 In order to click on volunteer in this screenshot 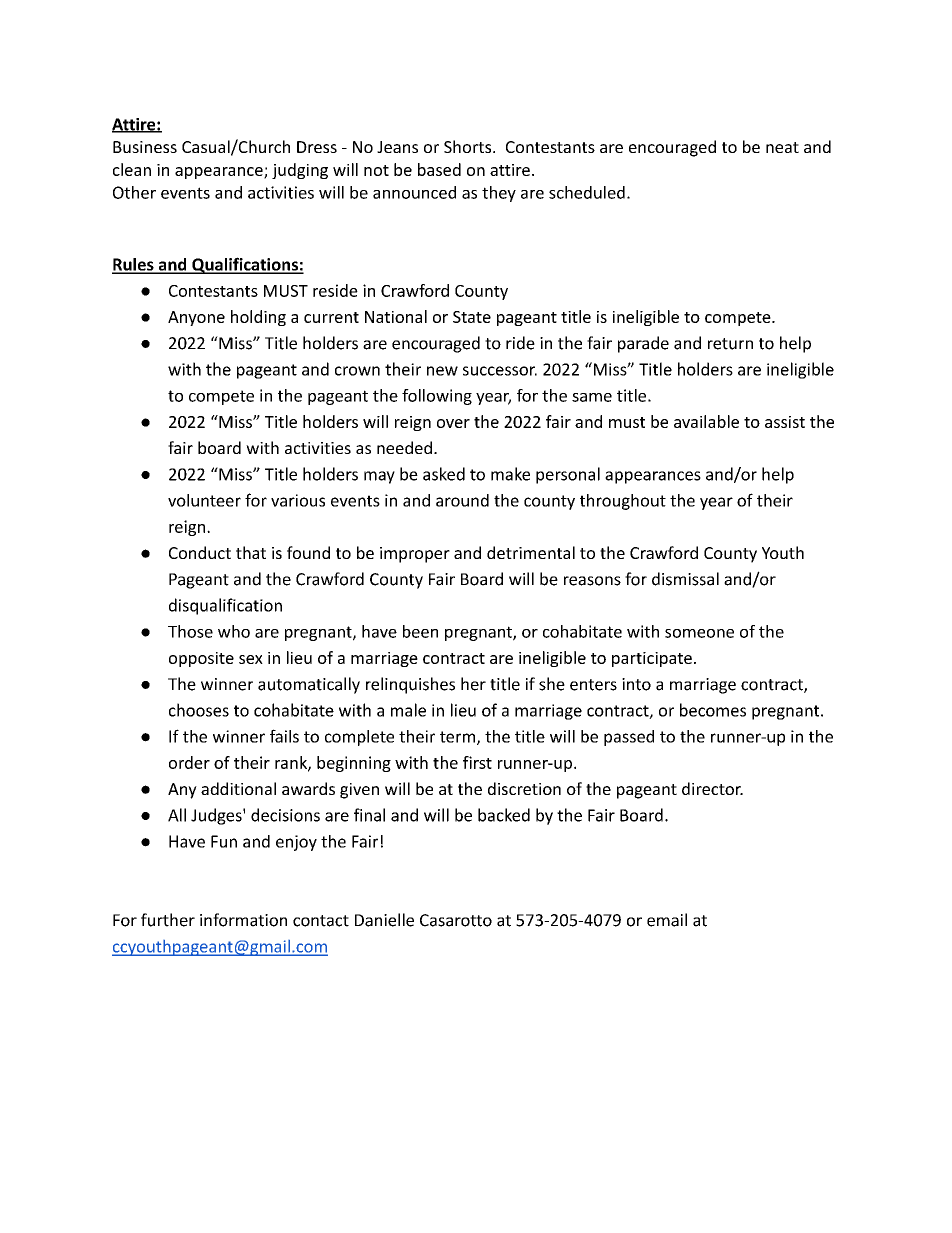, I will do `click(204, 500)`.
